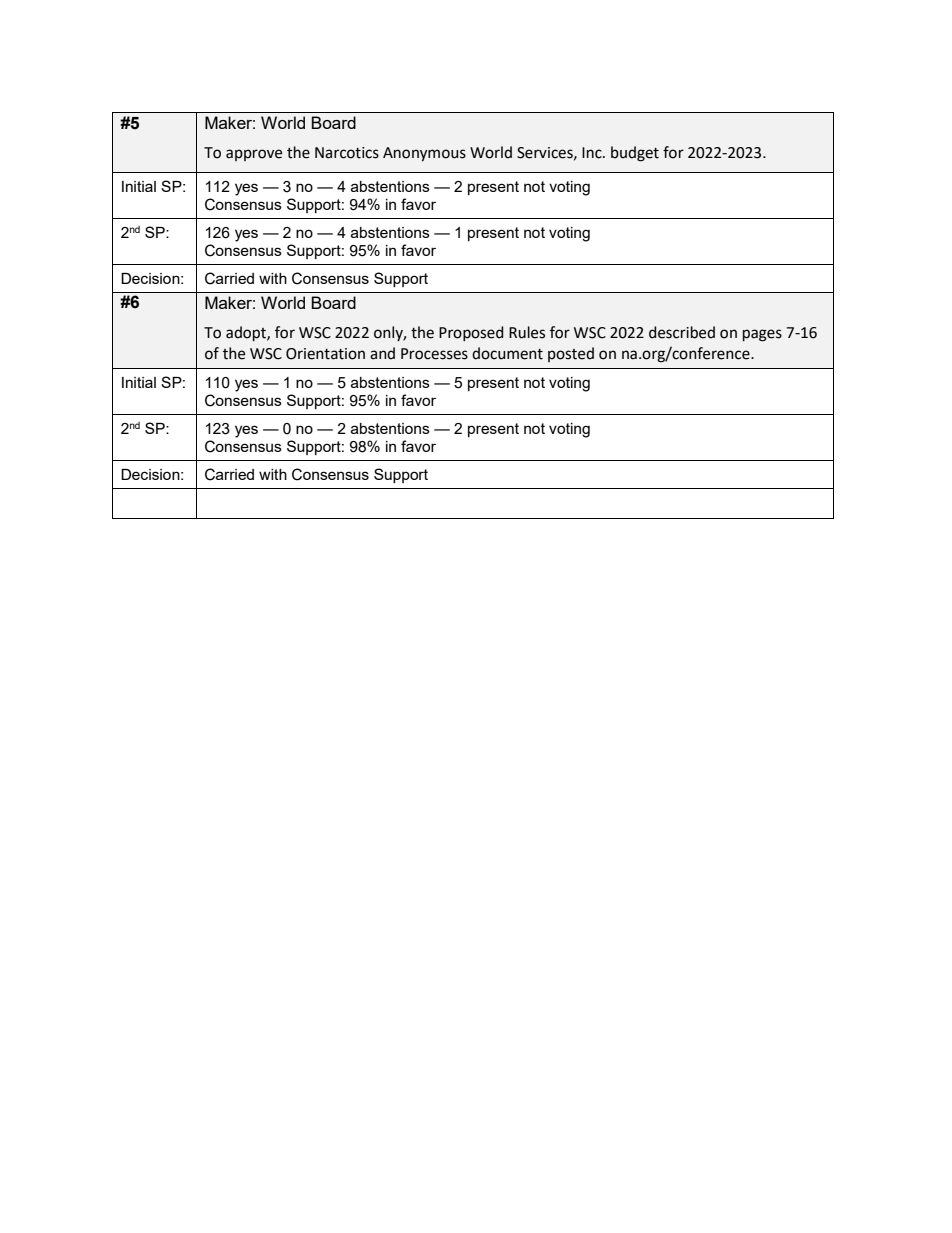 This screenshot has height=1233, width=952. What do you see at coordinates (682, 332) in the screenshot?
I see `described` at bounding box center [682, 332].
